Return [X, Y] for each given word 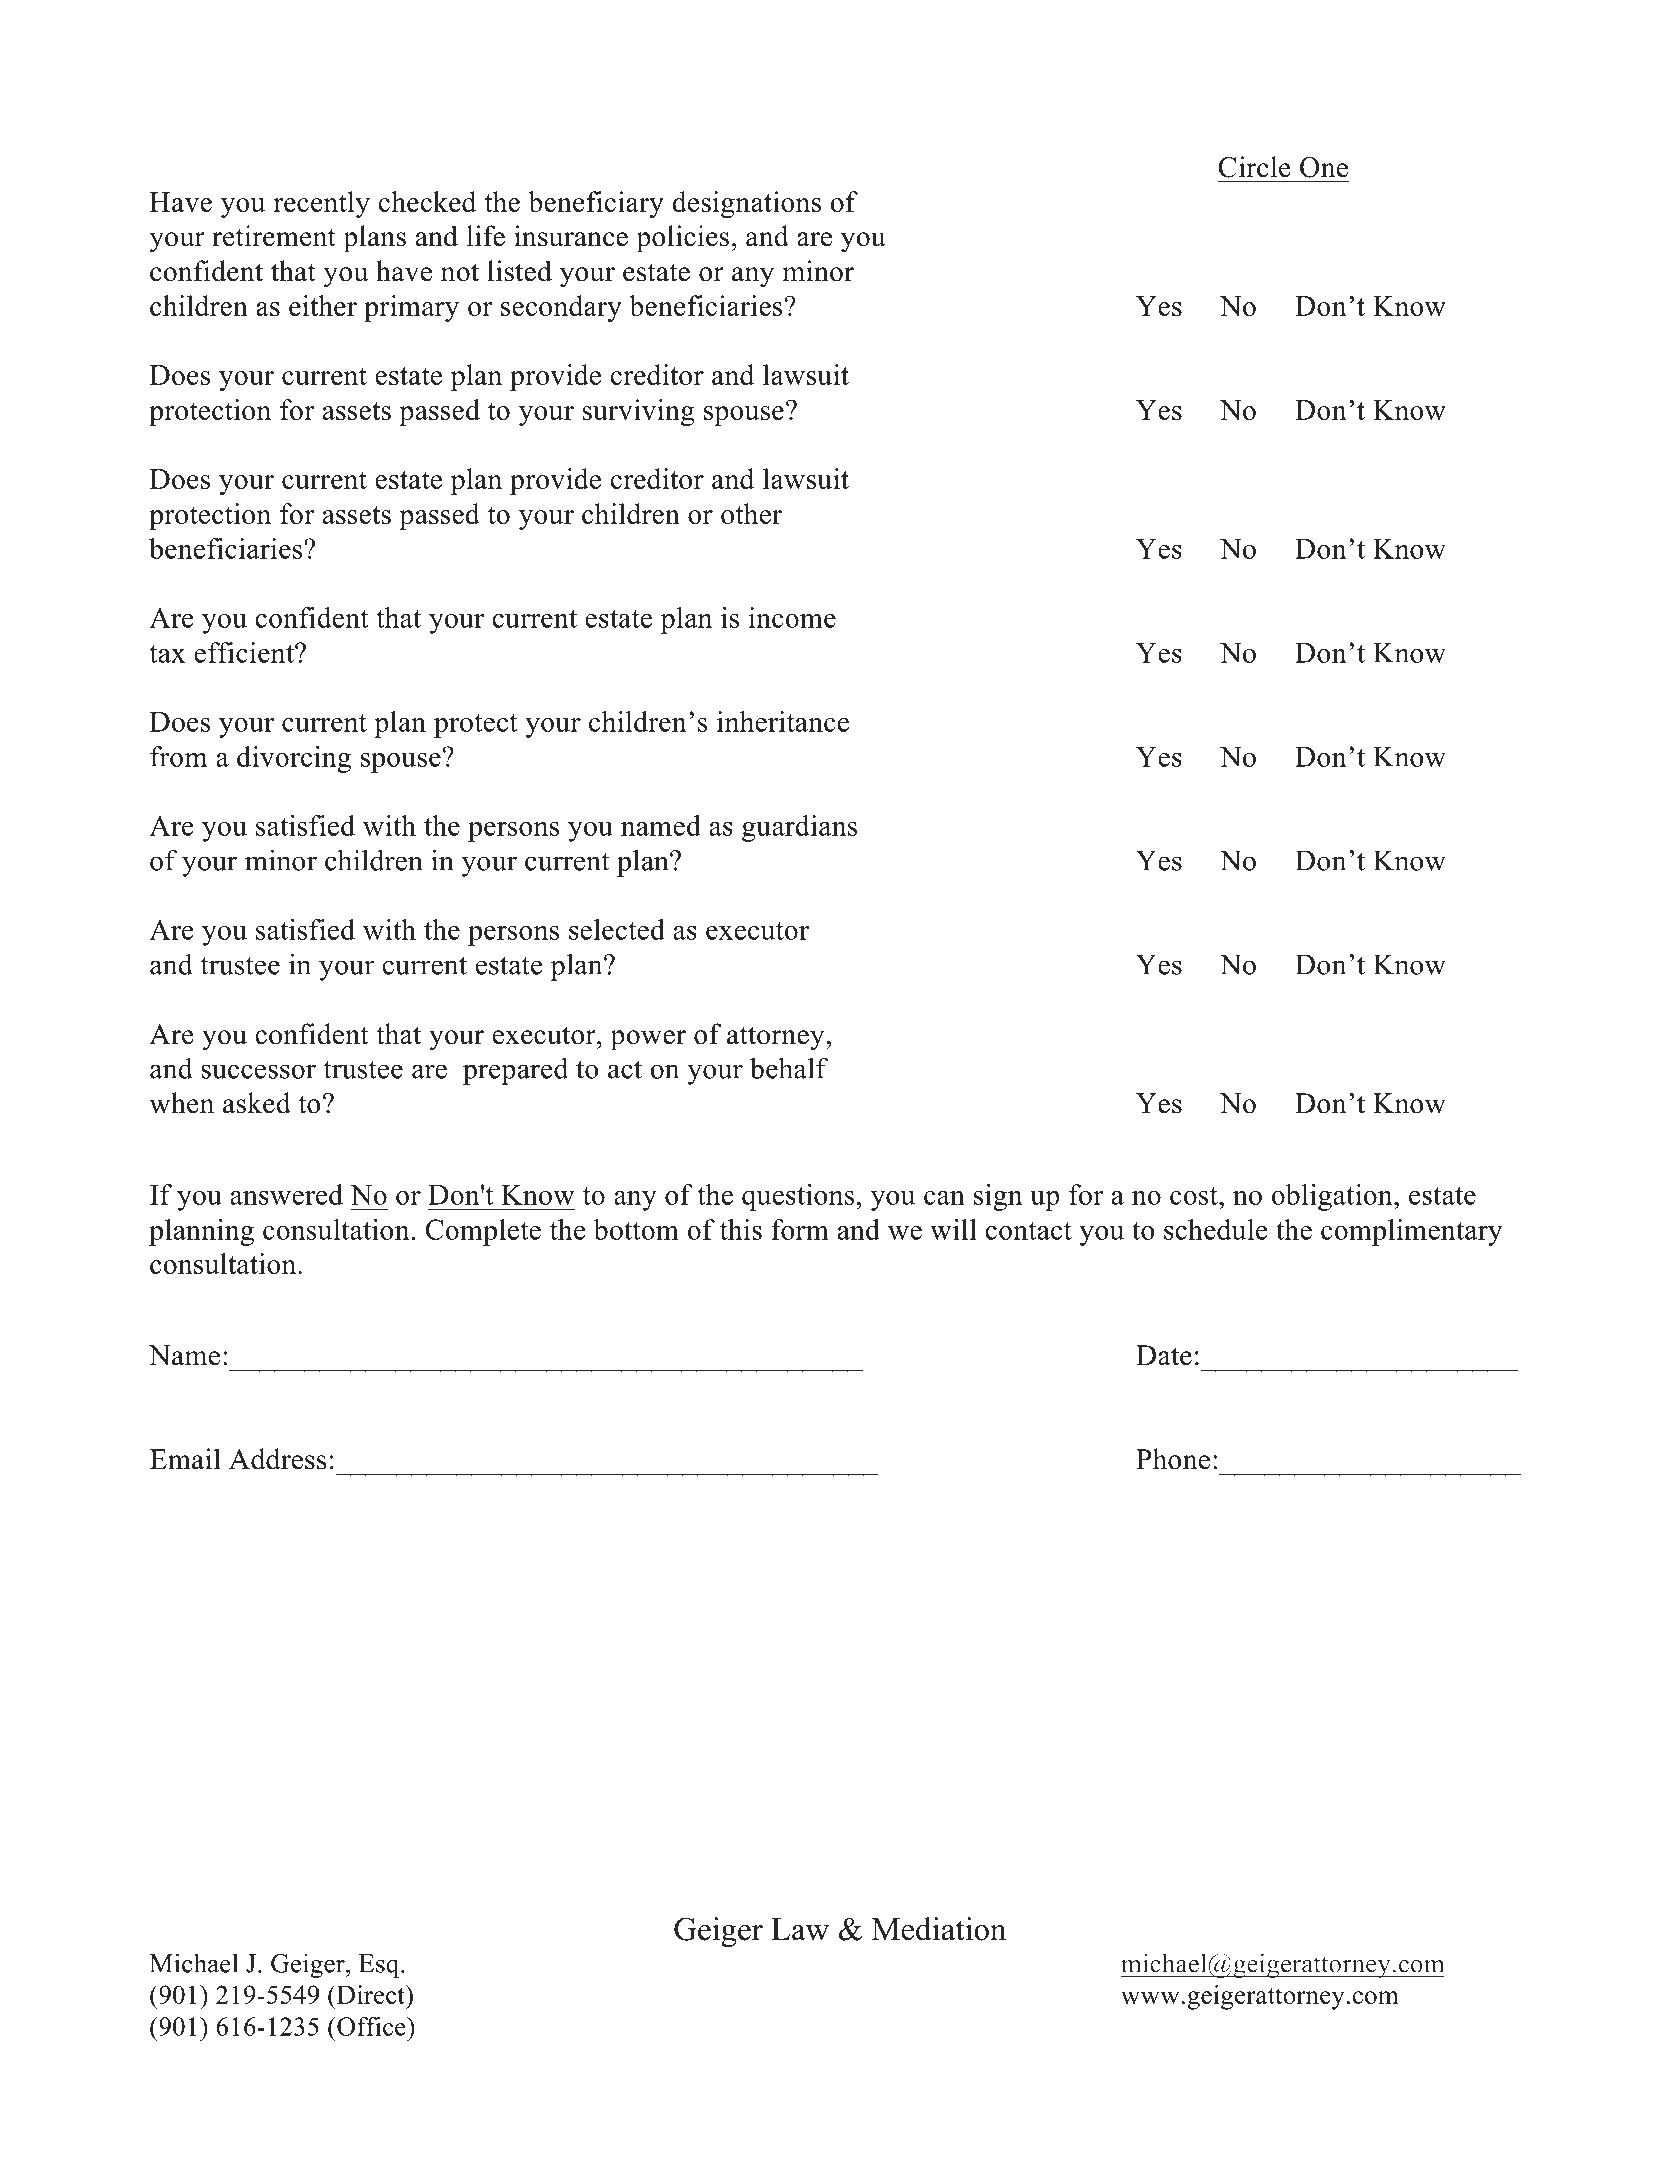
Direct [370, 1994]
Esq [380, 1966]
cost [1195, 1196]
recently [321, 204]
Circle [1255, 167]
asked [257, 1103]
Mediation [939, 1929]
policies [682, 239]
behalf [789, 1068]
